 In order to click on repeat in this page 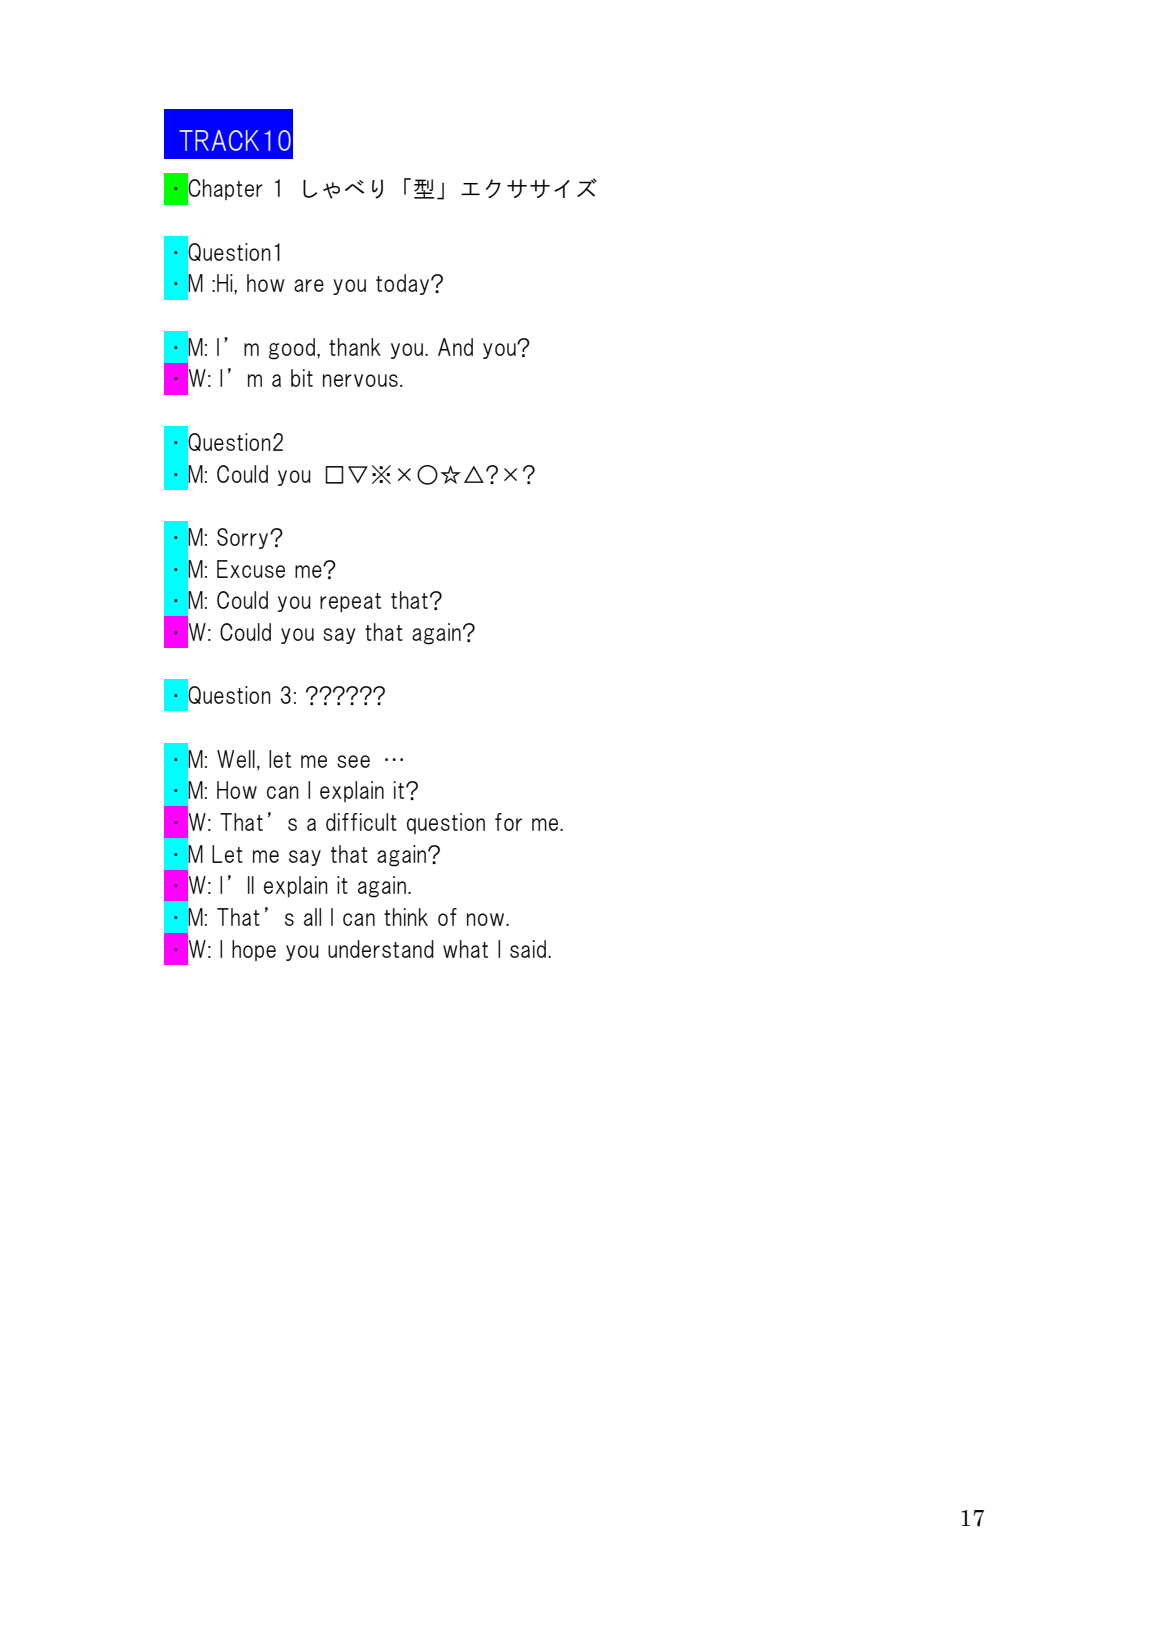, I will do `click(350, 602)`.
